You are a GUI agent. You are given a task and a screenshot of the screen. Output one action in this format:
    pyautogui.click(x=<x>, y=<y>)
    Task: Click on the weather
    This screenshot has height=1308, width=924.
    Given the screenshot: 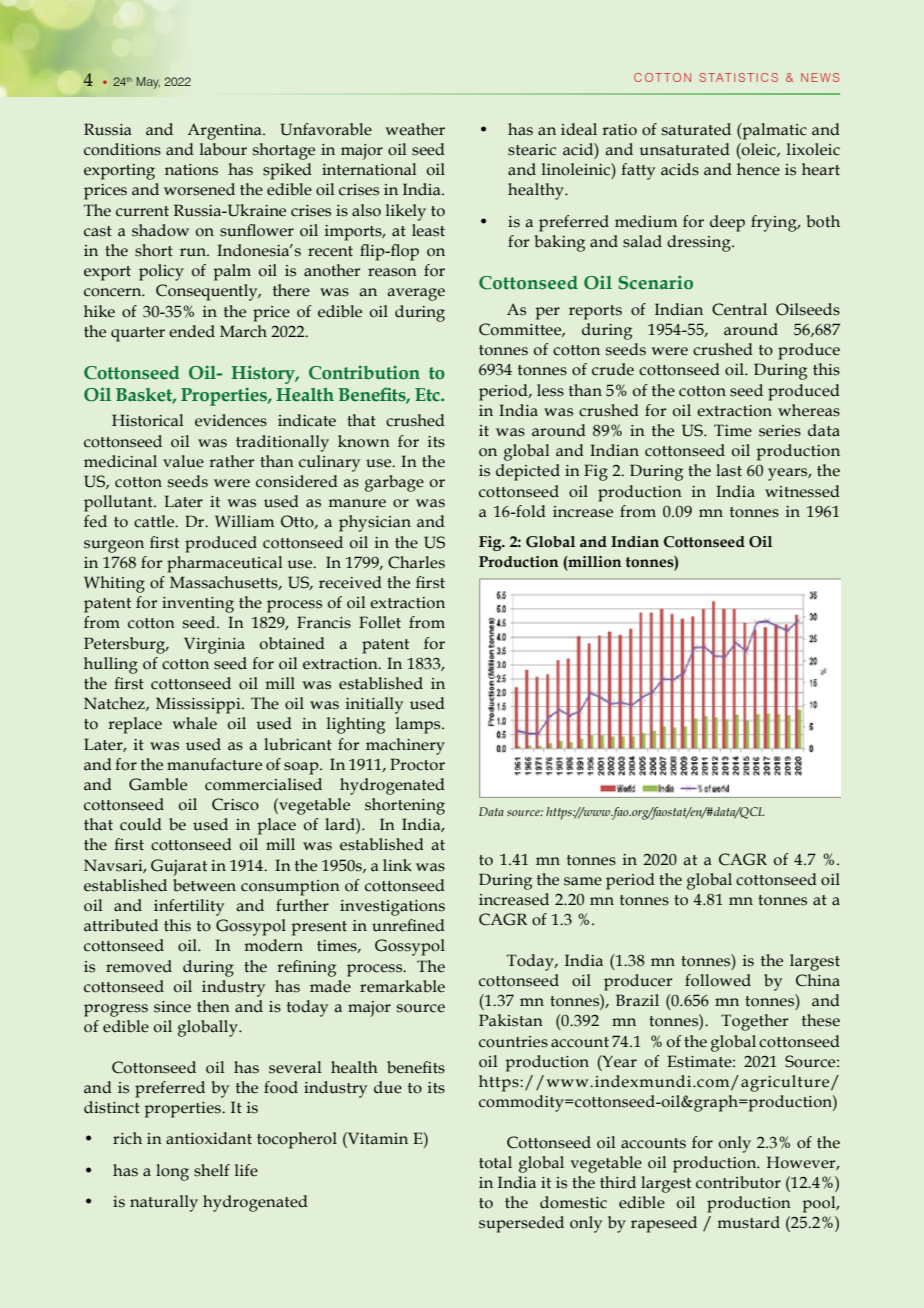 What is the action you would take?
    pyautogui.click(x=415, y=129)
